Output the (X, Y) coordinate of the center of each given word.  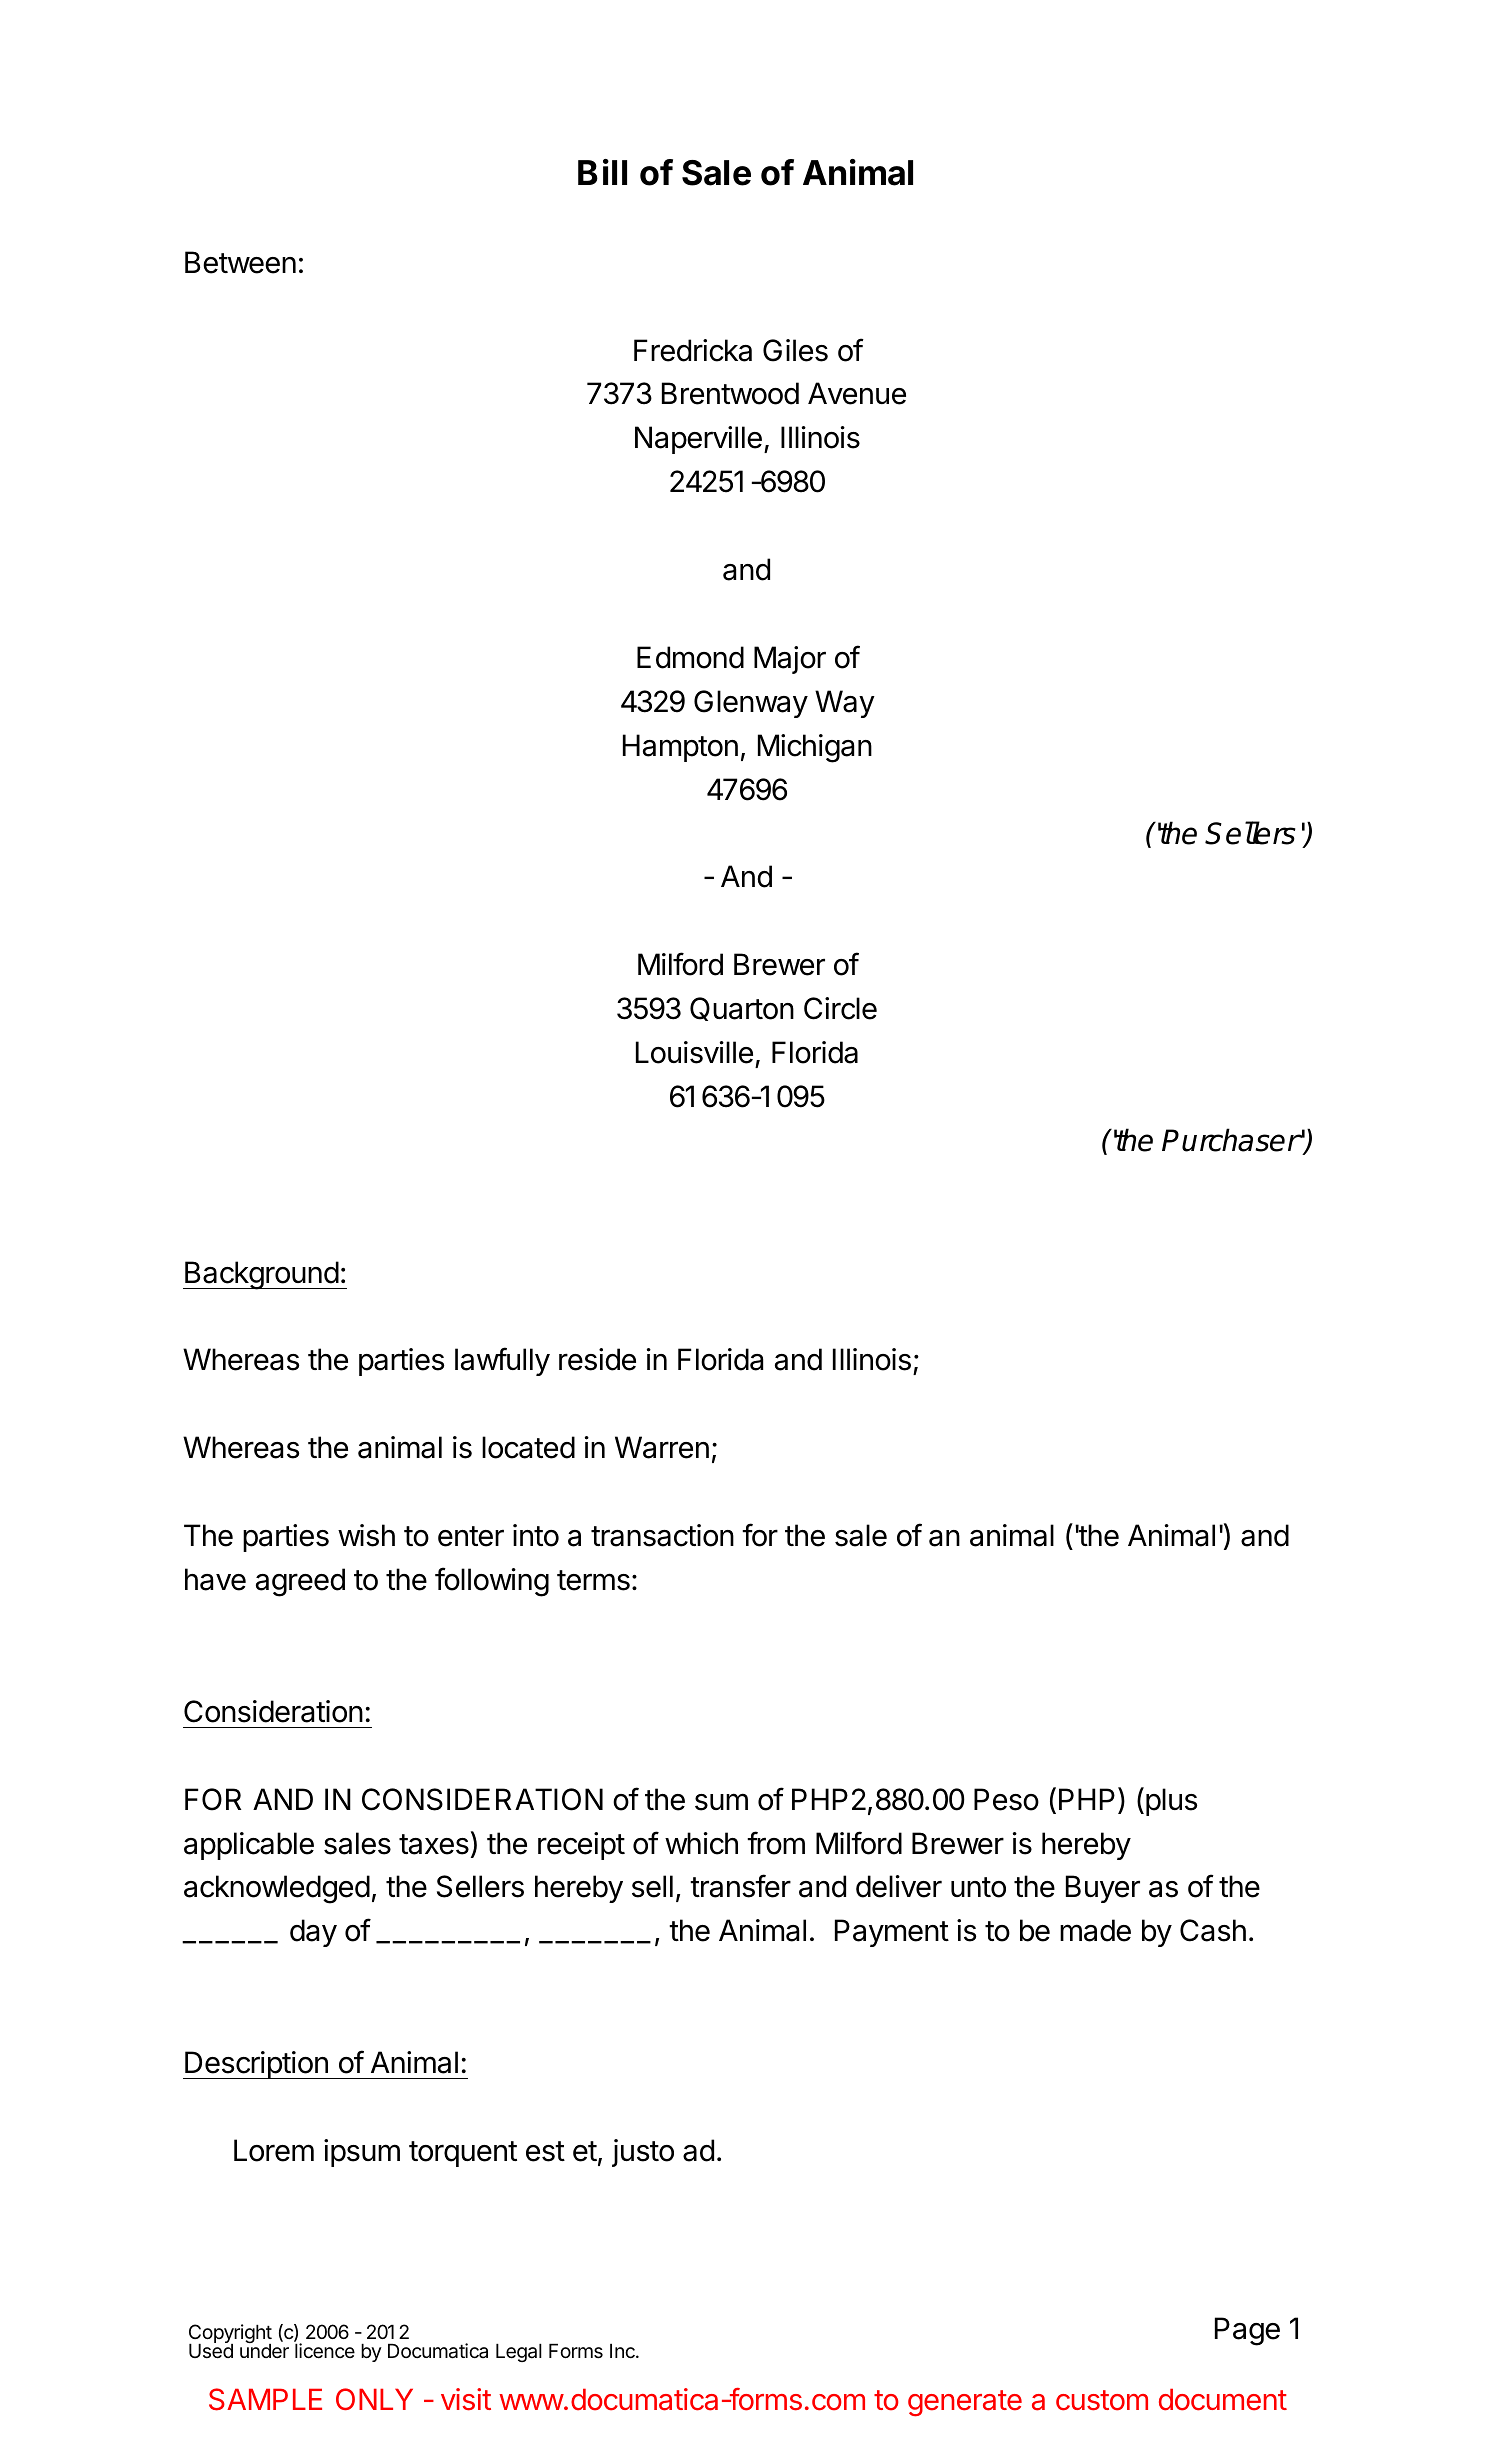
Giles (795, 350)
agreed (300, 1582)
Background (261, 1275)
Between (240, 262)
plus (1171, 1802)
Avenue (857, 393)
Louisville (694, 1052)
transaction (662, 1535)
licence (325, 2351)
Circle (840, 1008)
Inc (623, 2351)
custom (1102, 2400)
